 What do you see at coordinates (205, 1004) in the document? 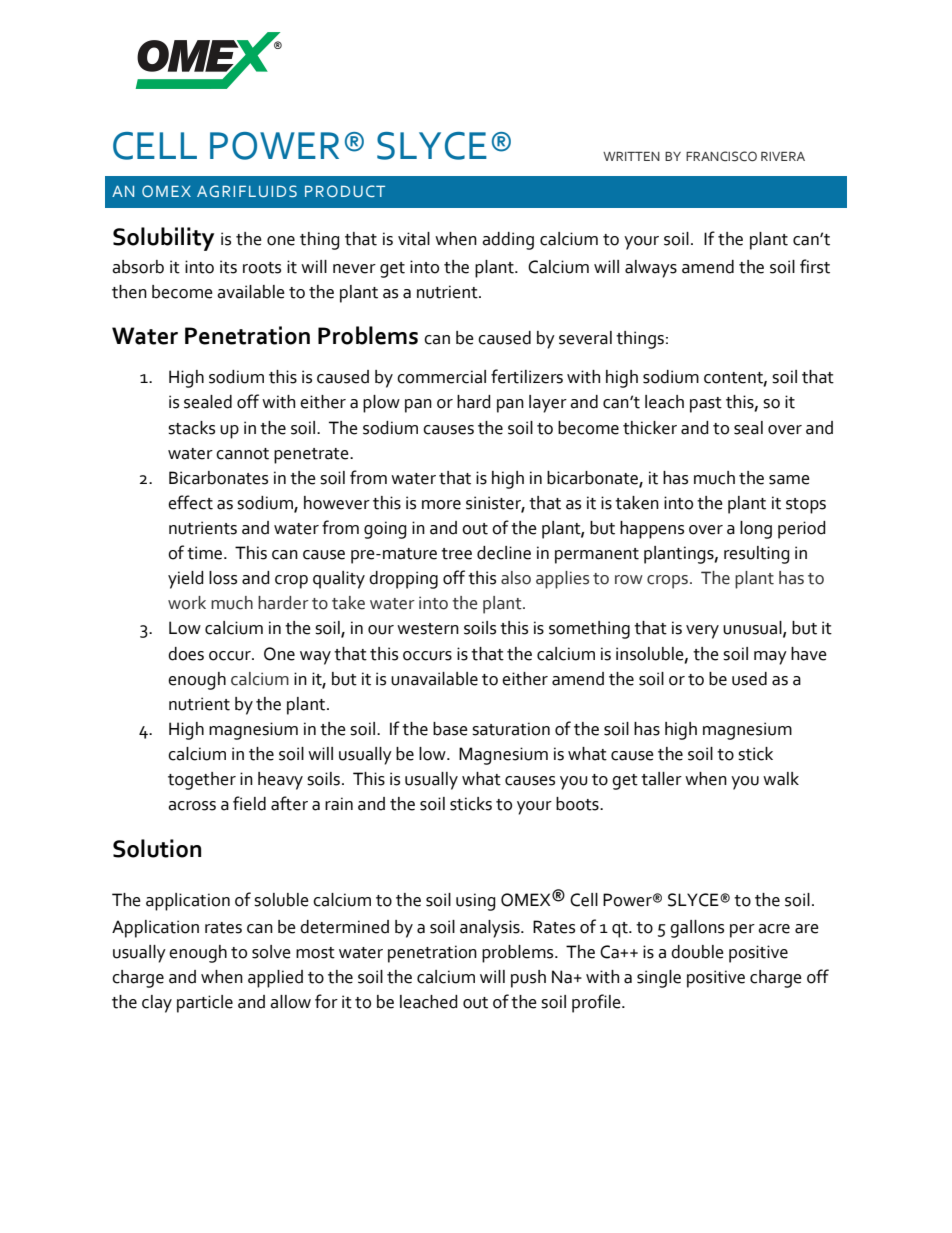
I see `particle` at bounding box center [205, 1004].
